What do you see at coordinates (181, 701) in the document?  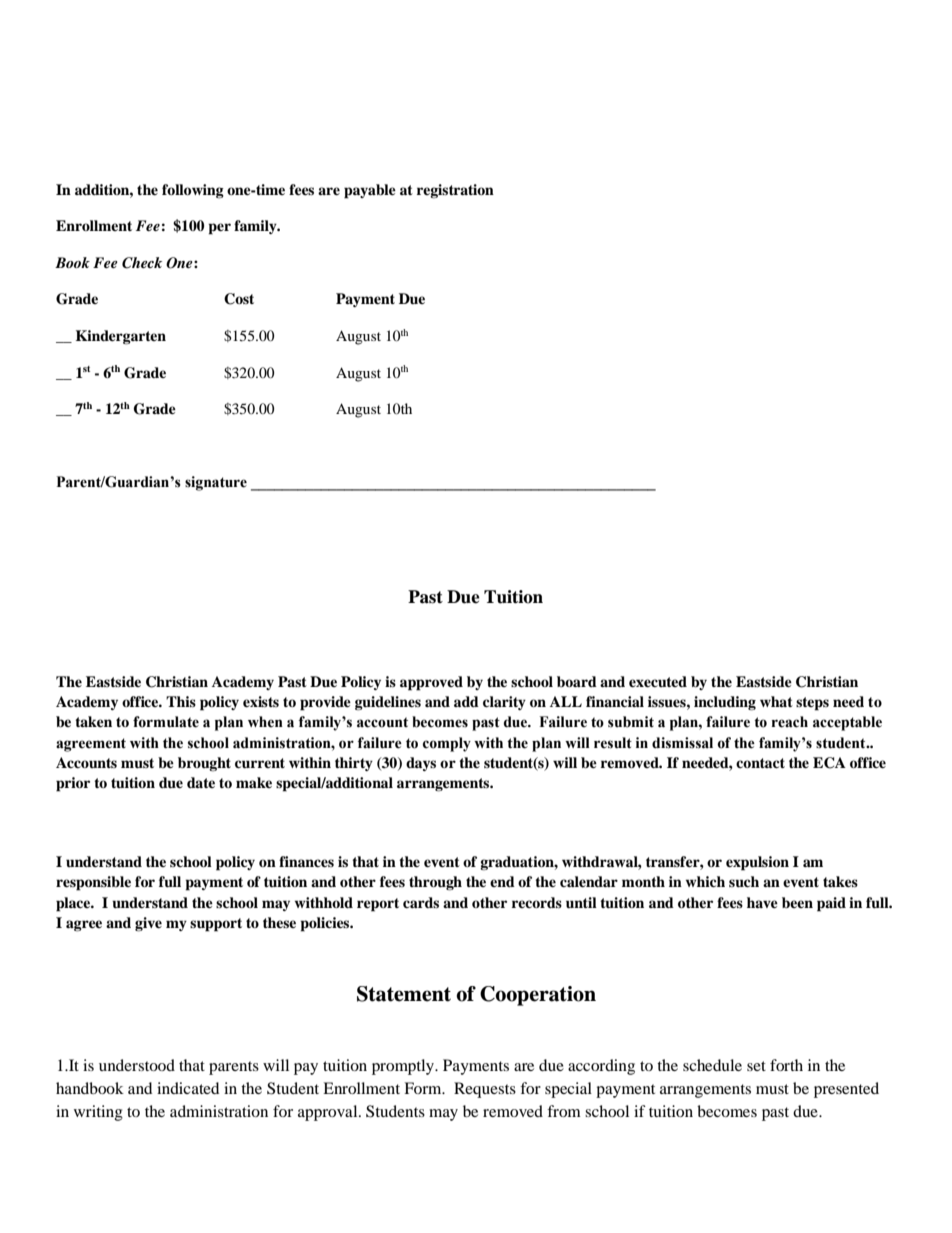 I see `This` at bounding box center [181, 701].
